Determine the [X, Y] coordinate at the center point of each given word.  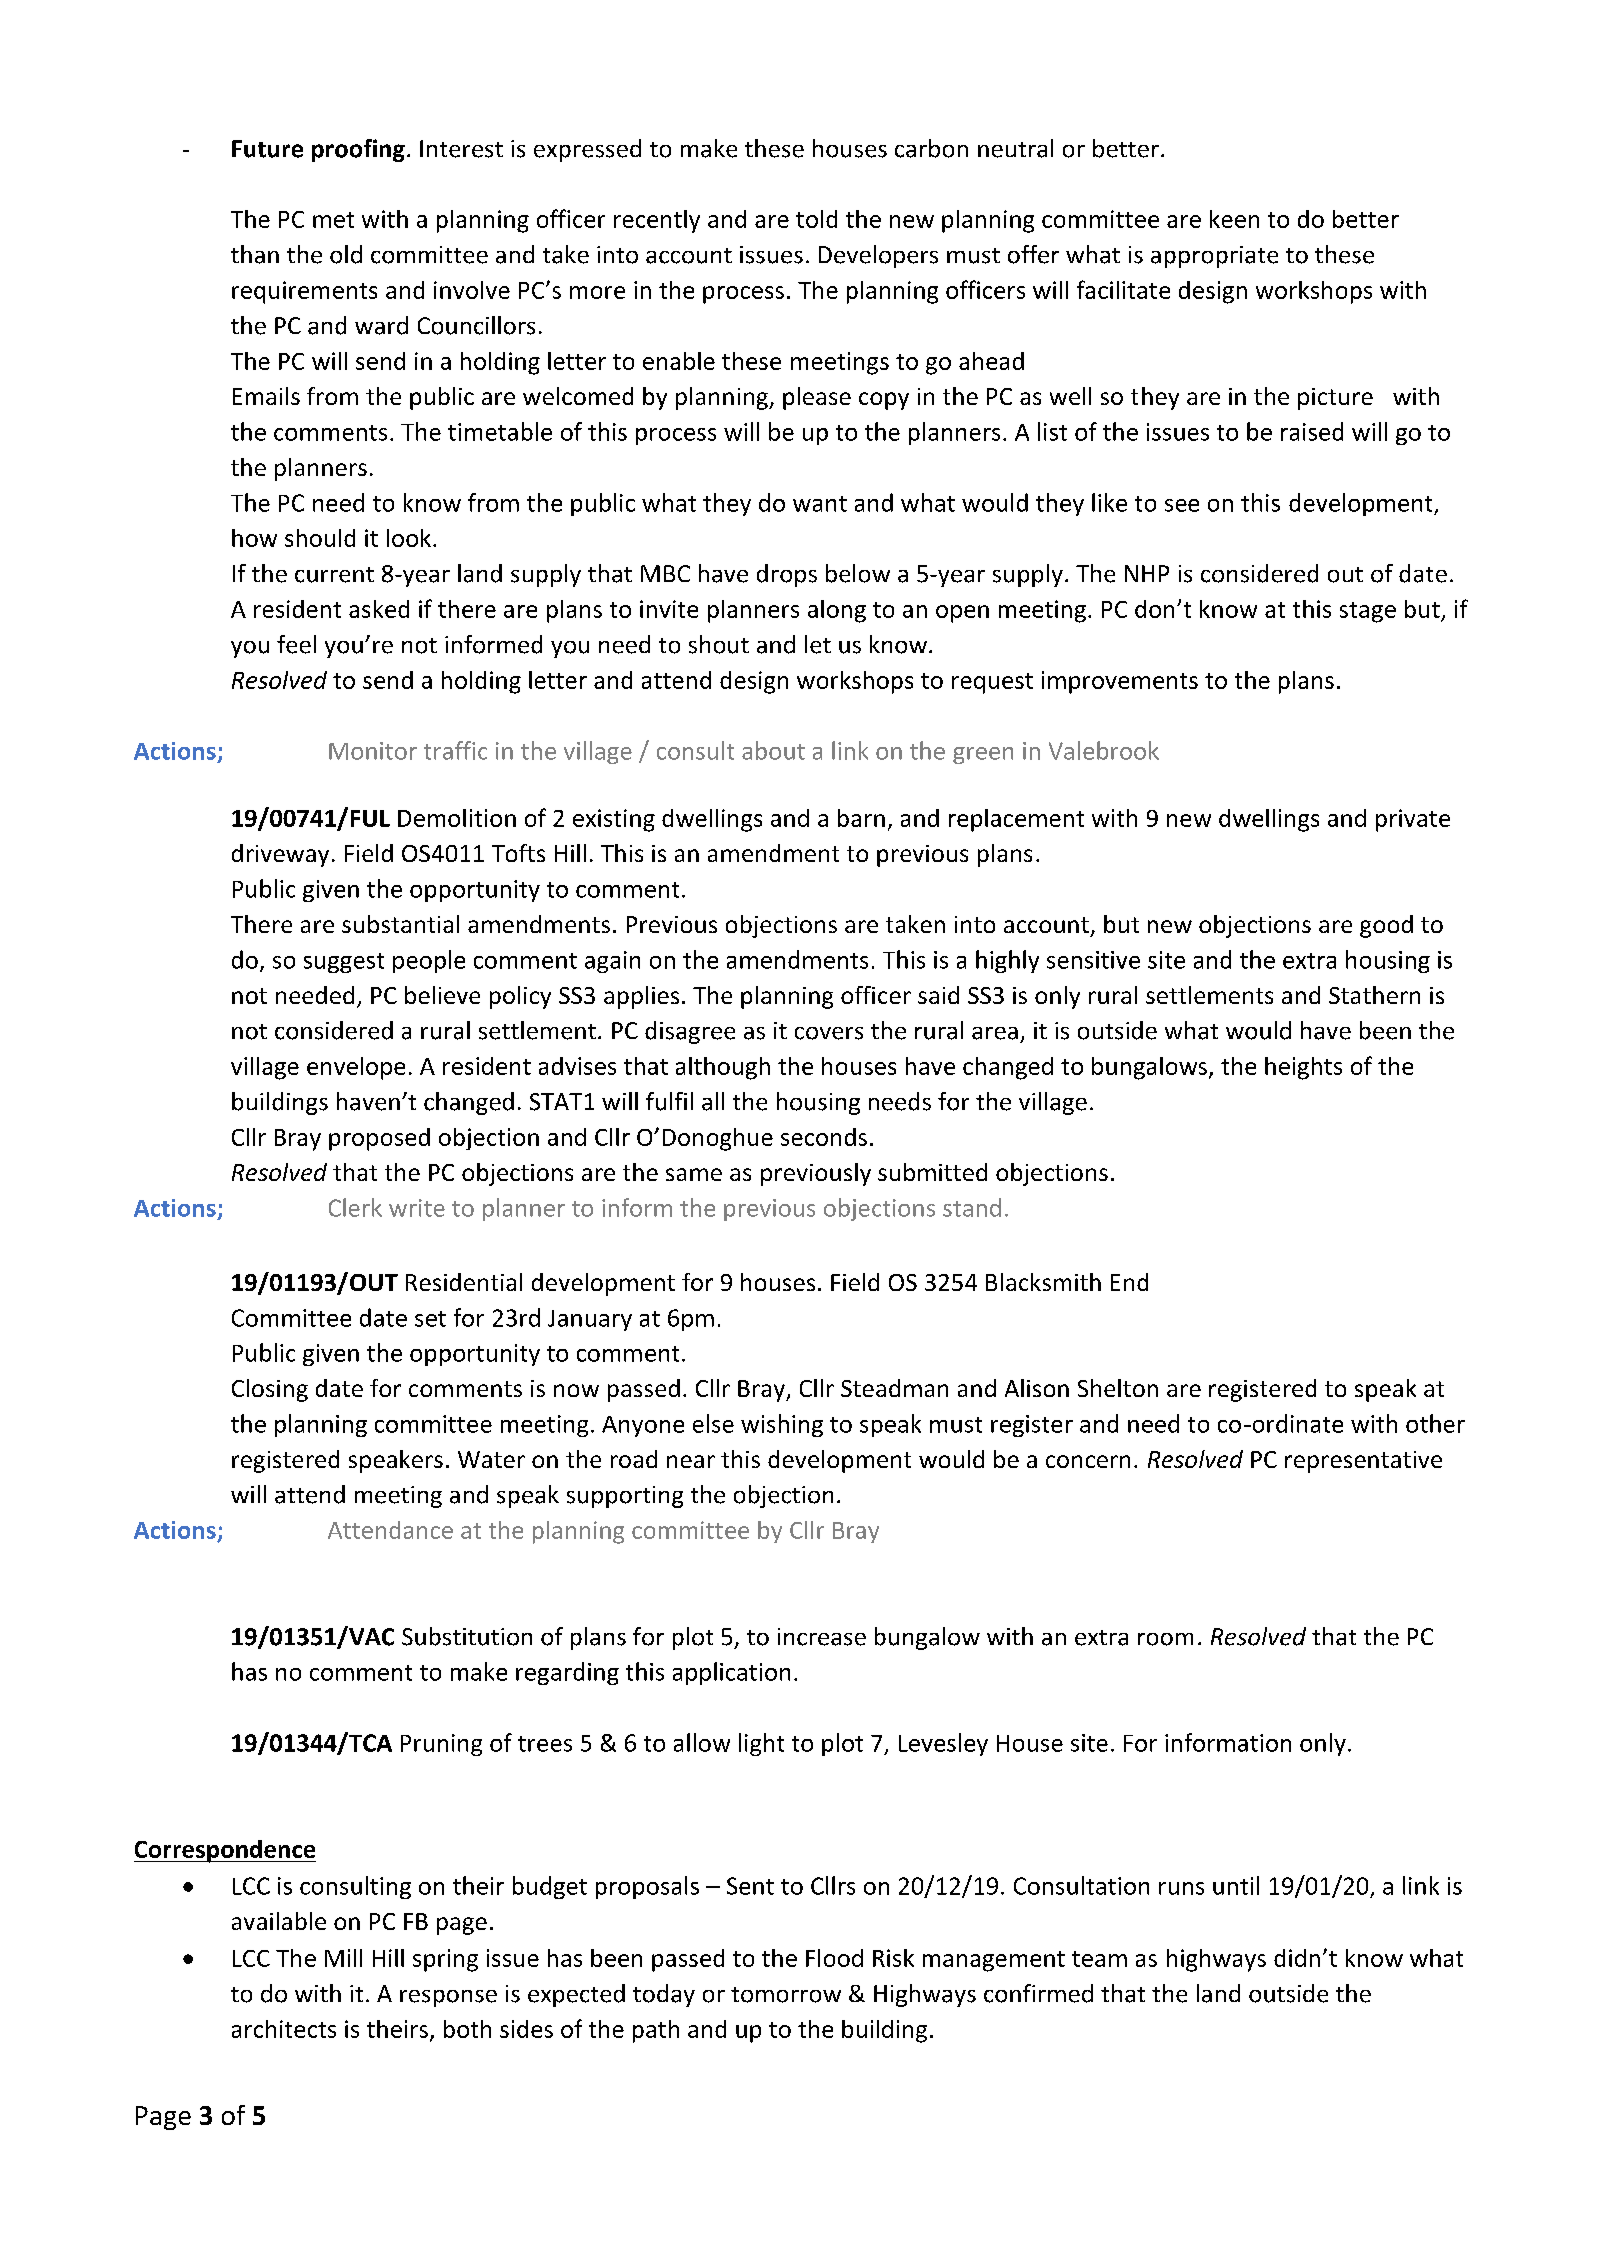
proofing [358, 150]
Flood [834, 1958]
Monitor [373, 751]
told [816, 219]
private [1413, 820]
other [1435, 1423]
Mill [343, 1958]
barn [861, 818]
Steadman [894, 1388]
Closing [270, 1390]
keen [1234, 219]
